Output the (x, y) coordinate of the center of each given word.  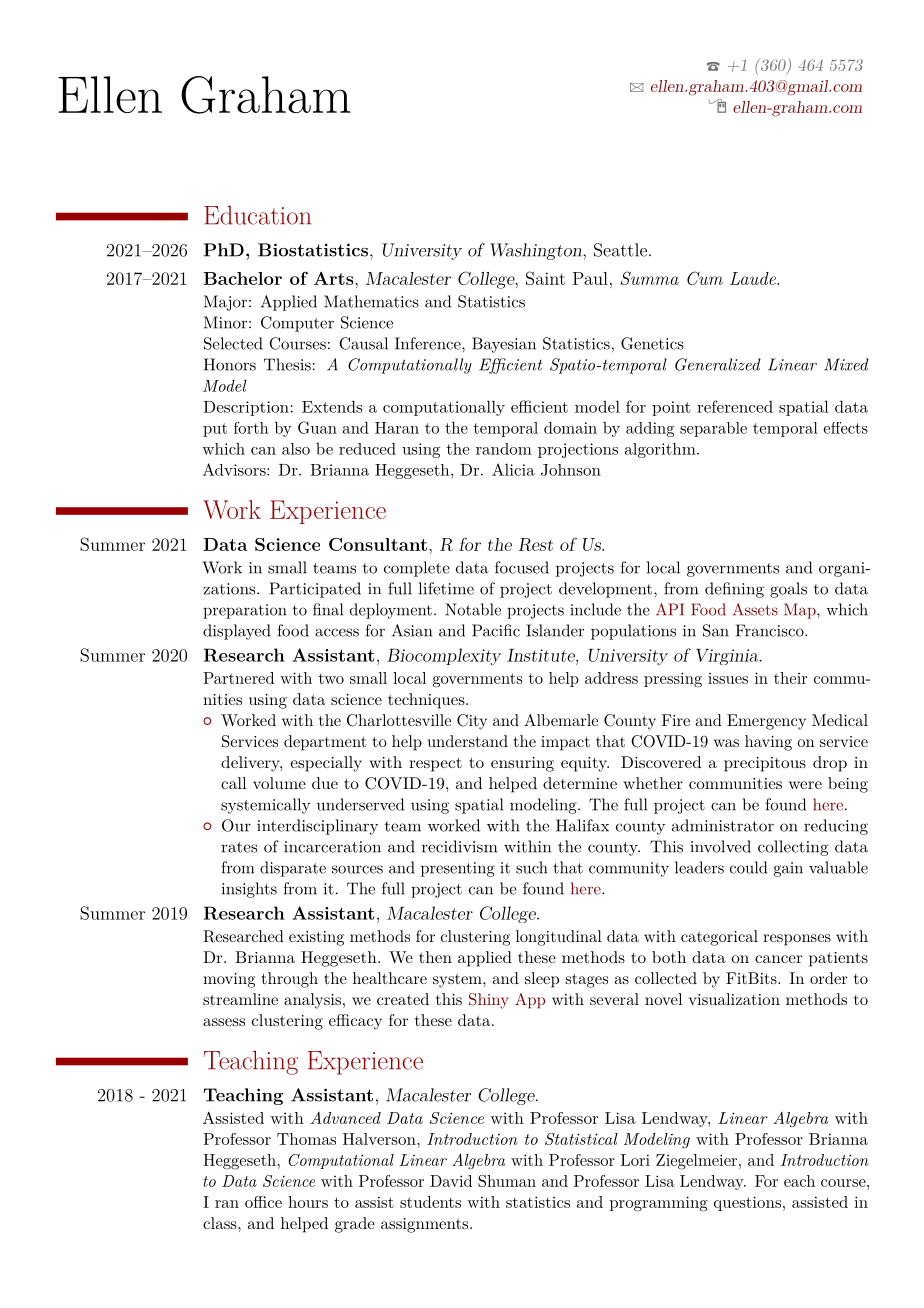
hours (308, 1202)
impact (565, 743)
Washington (537, 251)
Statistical (581, 1139)
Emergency (766, 722)
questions (747, 1203)
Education (257, 215)
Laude (754, 278)
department (325, 743)
